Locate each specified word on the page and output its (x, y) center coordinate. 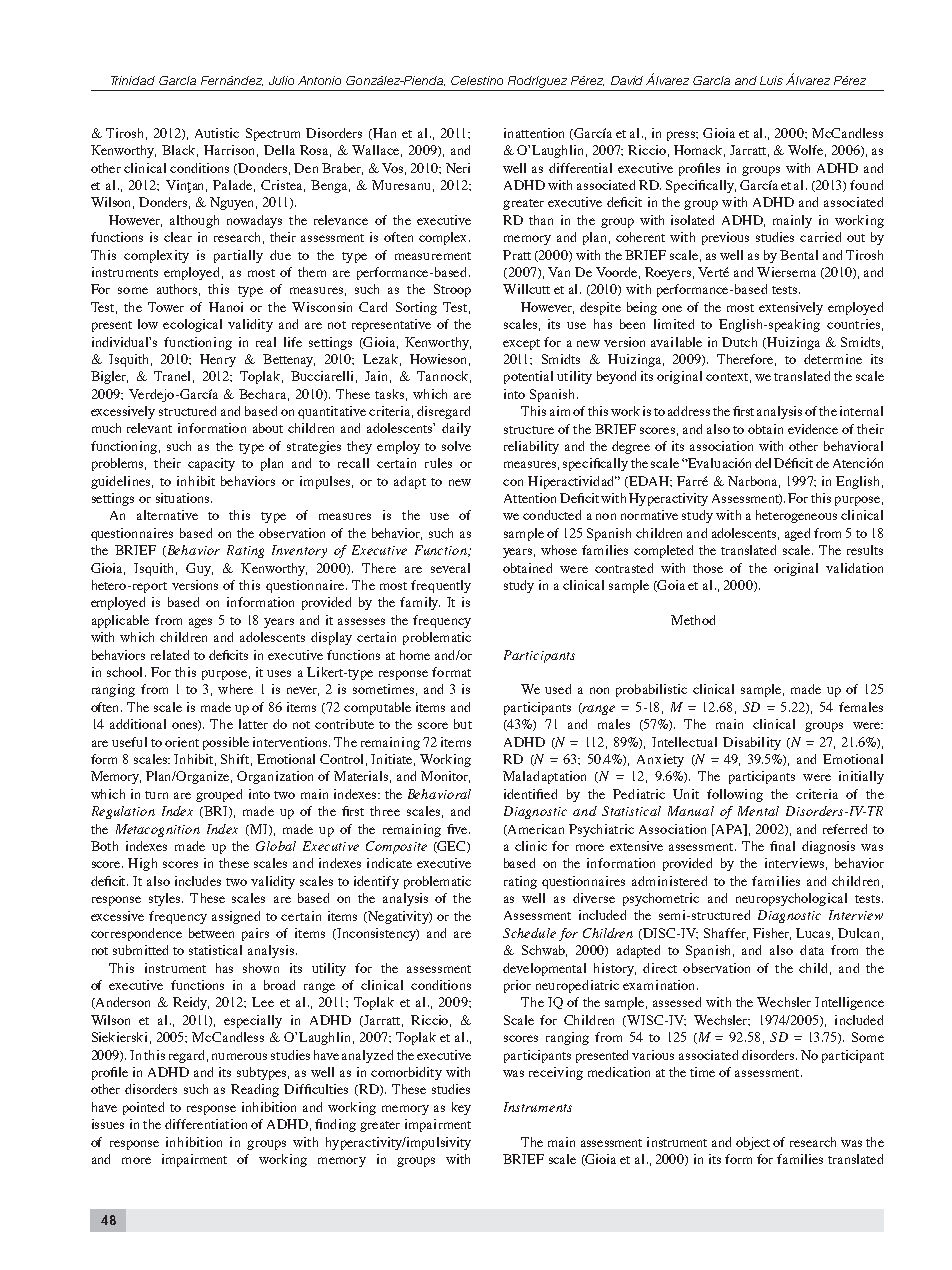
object (753, 1143)
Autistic (217, 133)
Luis (771, 80)
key (461, 1108)
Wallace (377, 151)
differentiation (206, 1124)
